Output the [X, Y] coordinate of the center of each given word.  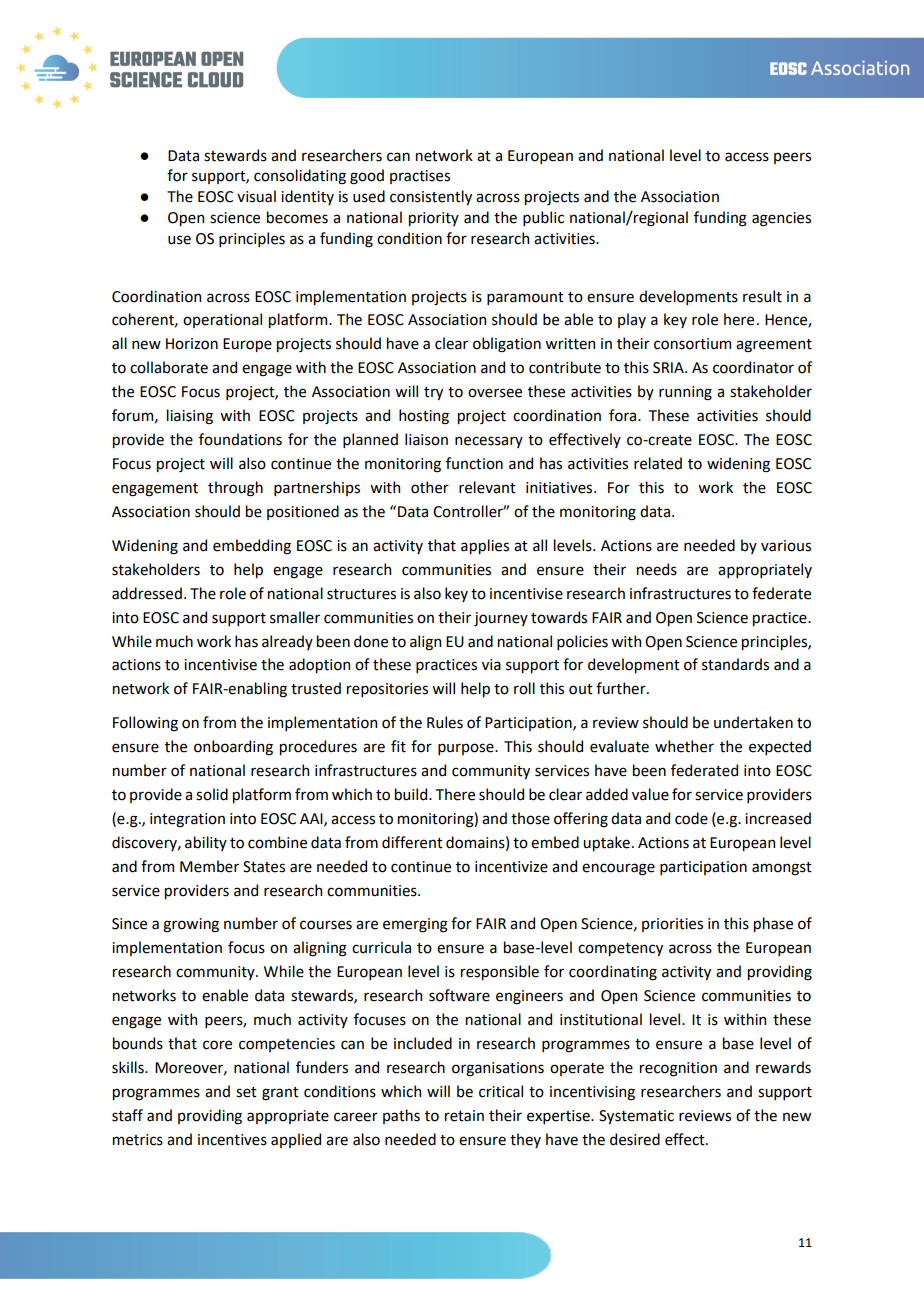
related [658, 463]
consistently [431, 197]
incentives [232, 1140]
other [430, 487]
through [235, 489]
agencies [781, 219]
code [691, 818]
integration [187, 820]
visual [256, 196]
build [412, 794]
